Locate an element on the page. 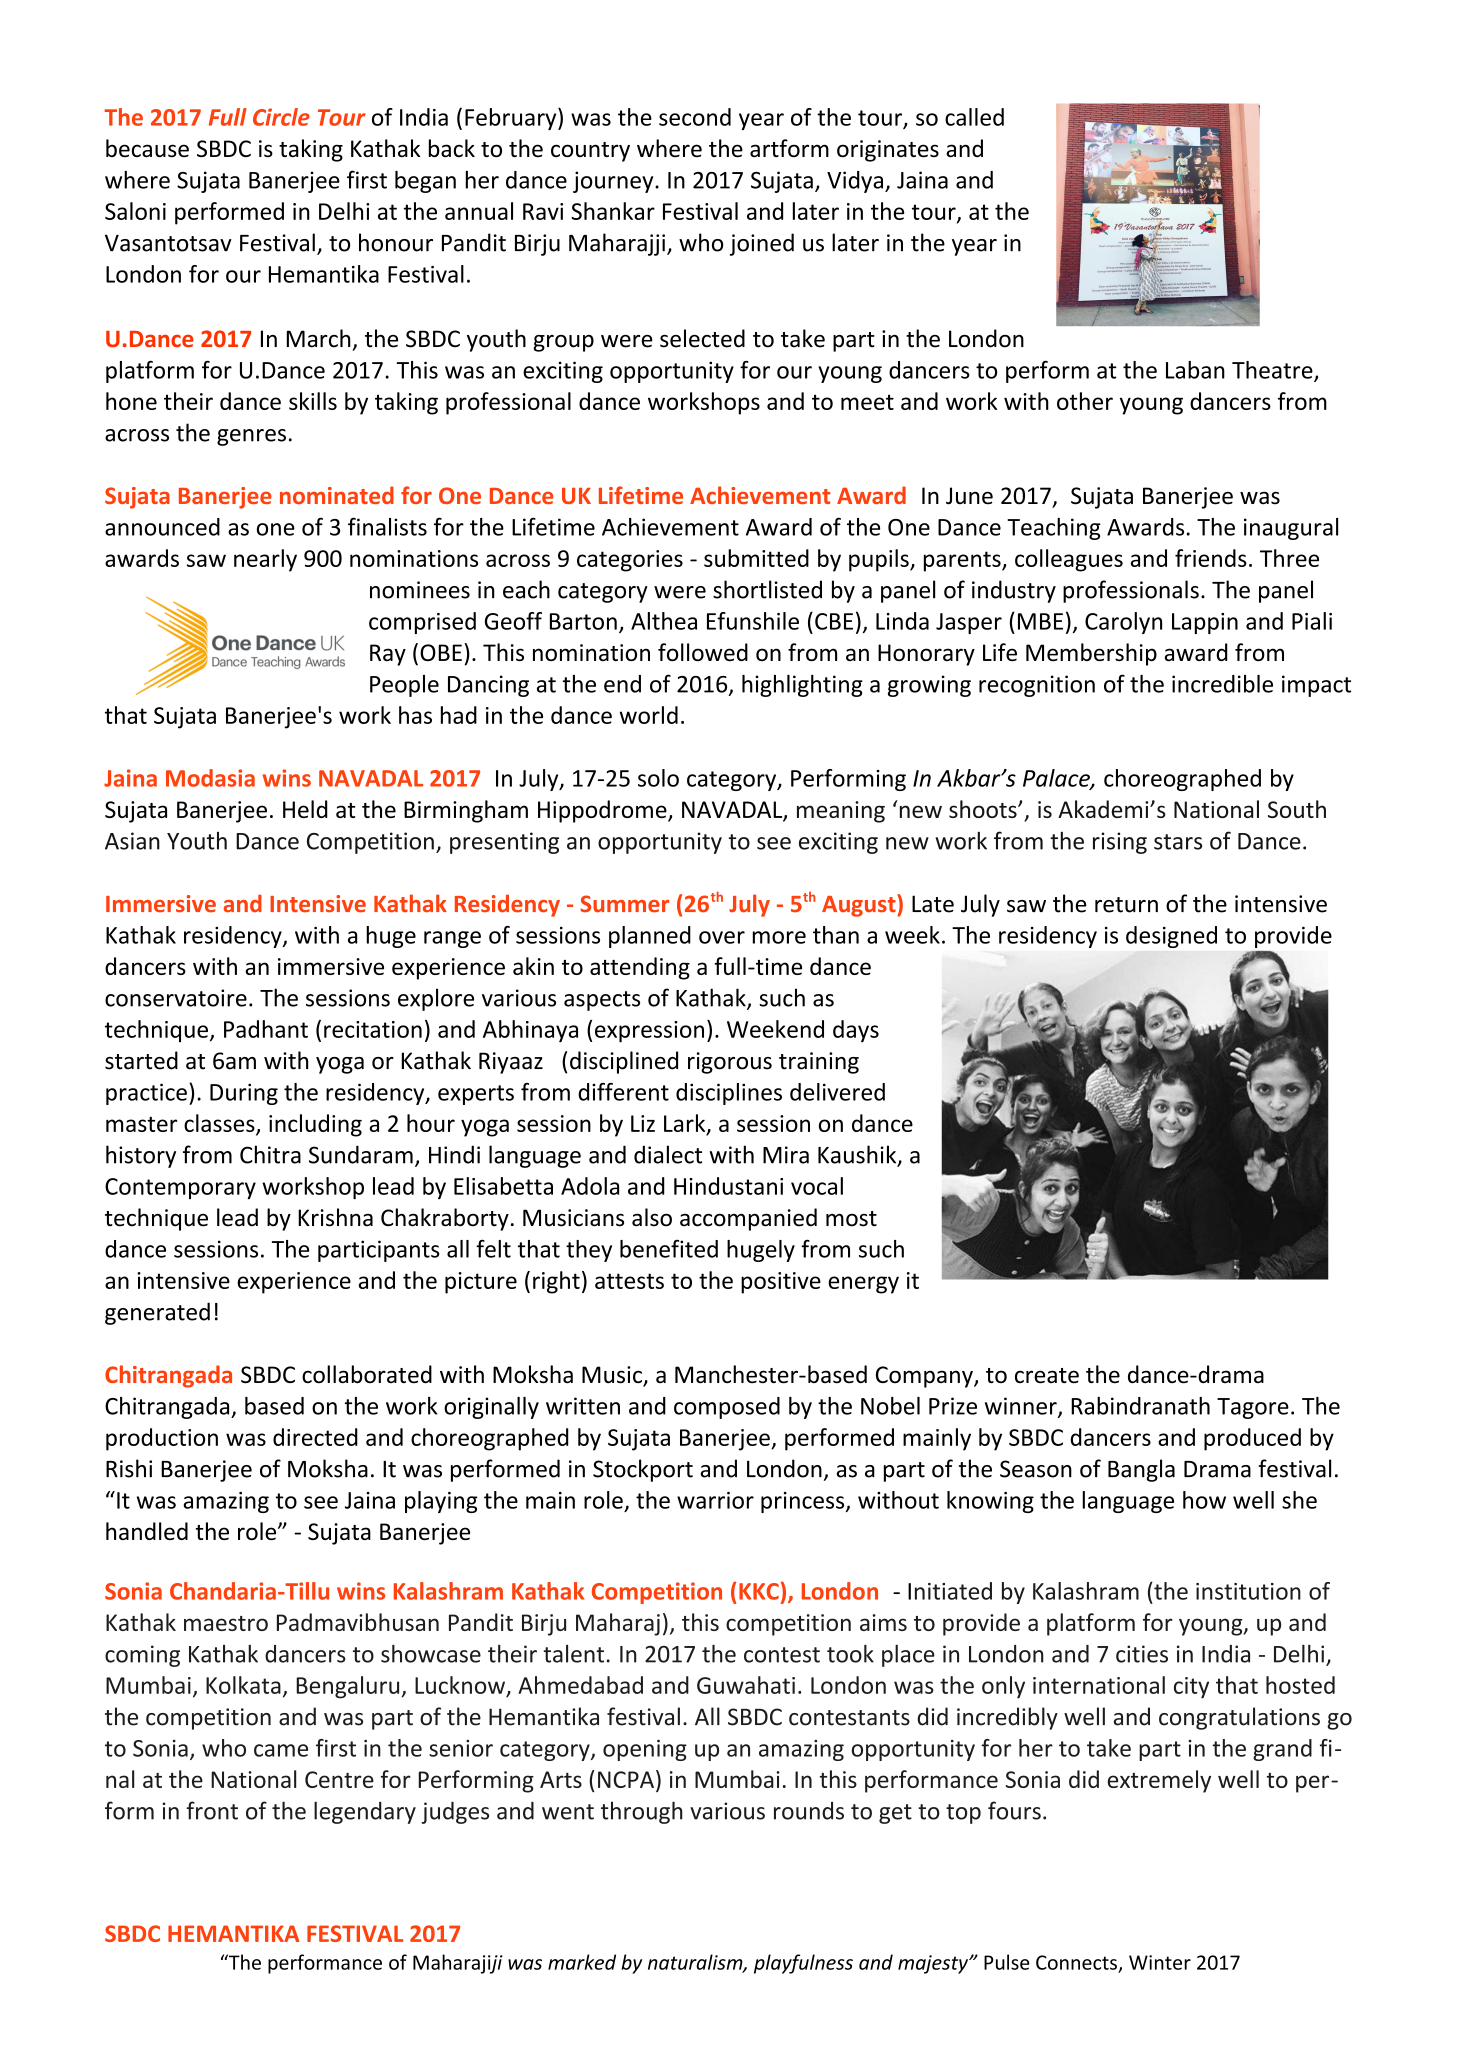 This image has height=2065, width=1459. shortlisted is located at coordinates (767, 589).
